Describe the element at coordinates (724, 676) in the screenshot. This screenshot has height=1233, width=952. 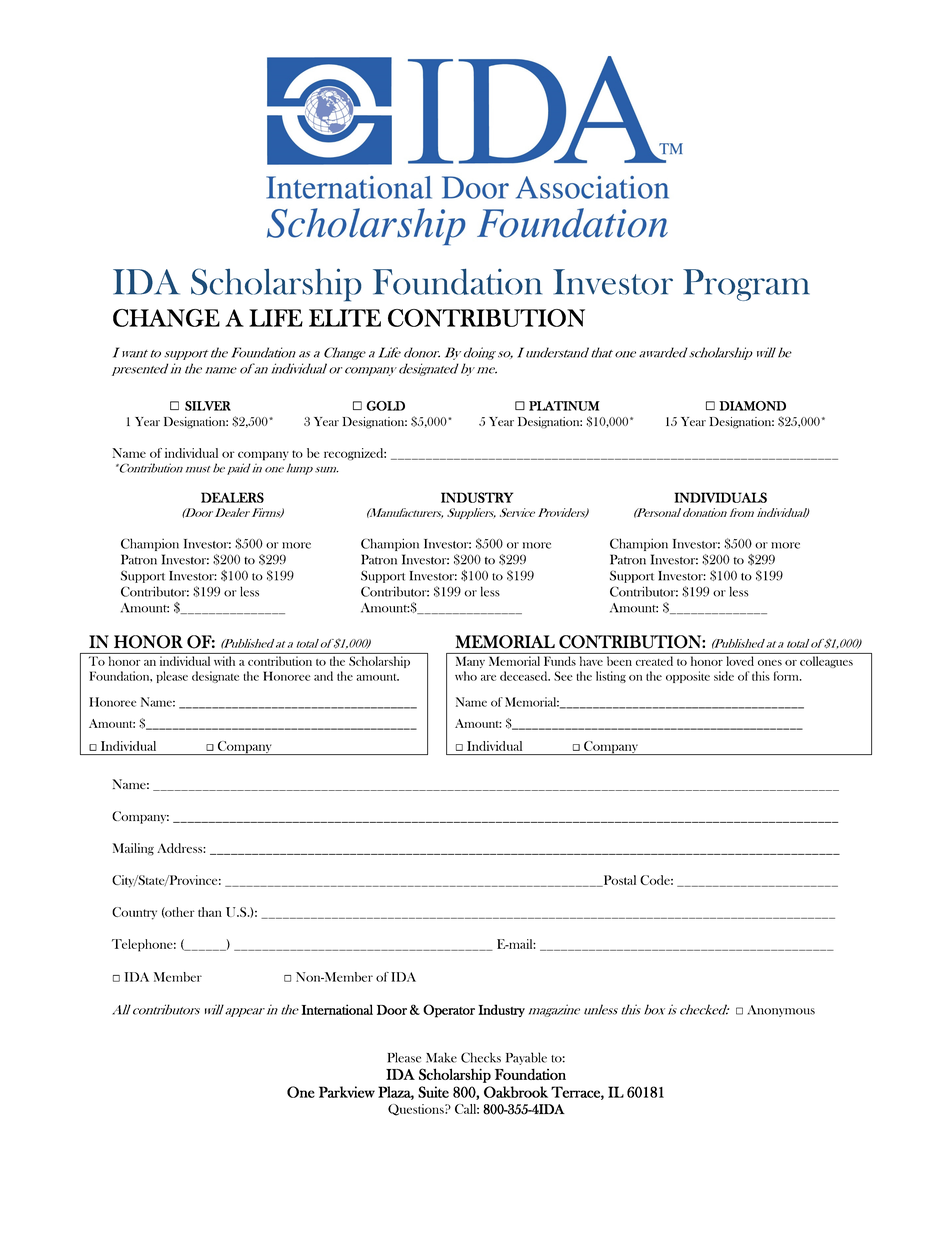
I see `side` at that location.
